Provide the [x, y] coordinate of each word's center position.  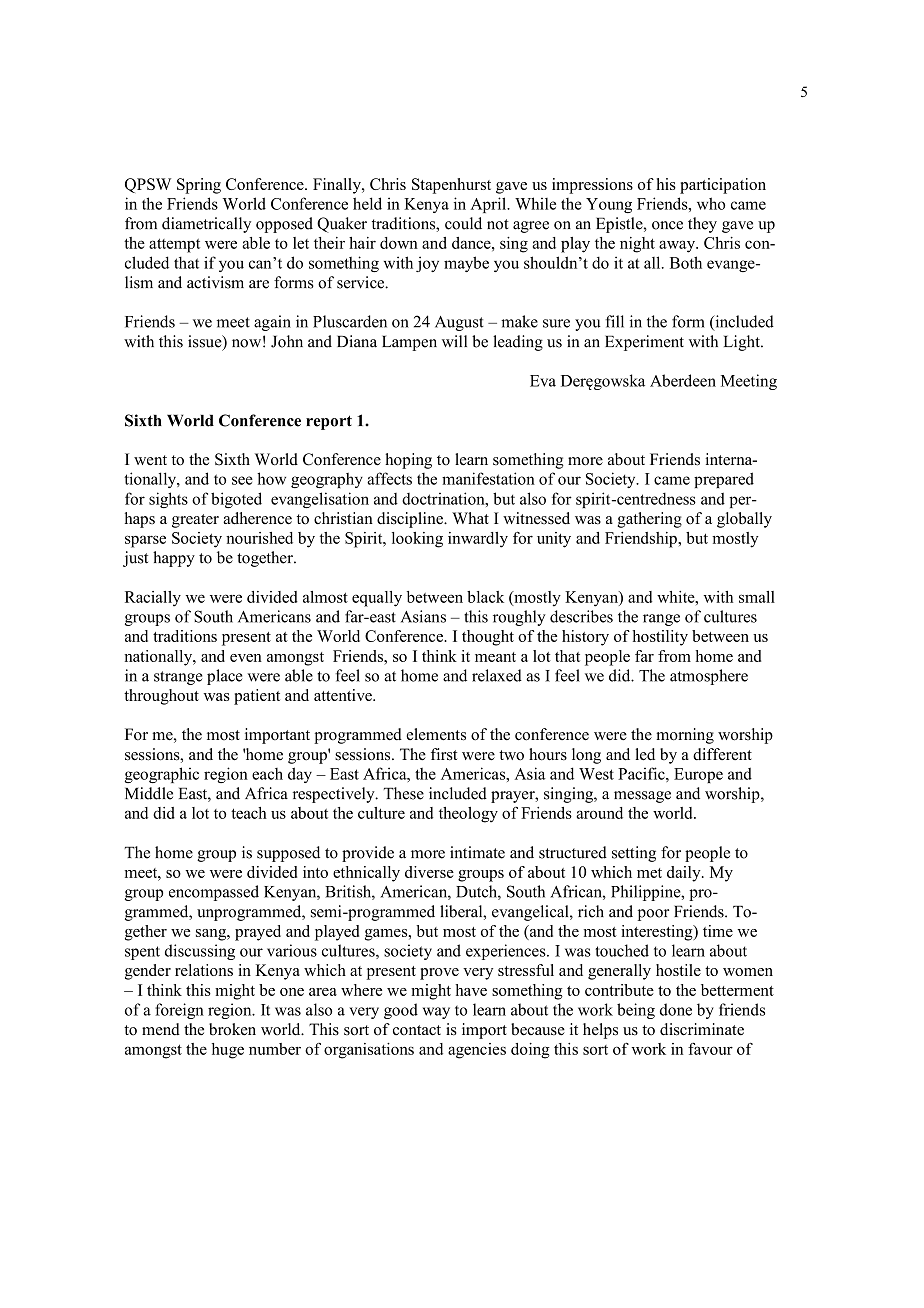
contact [417, 1030]
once [667, 225]
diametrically [206, 225]
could [463, 223]
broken [232, 1029]
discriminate [702, 1029]
